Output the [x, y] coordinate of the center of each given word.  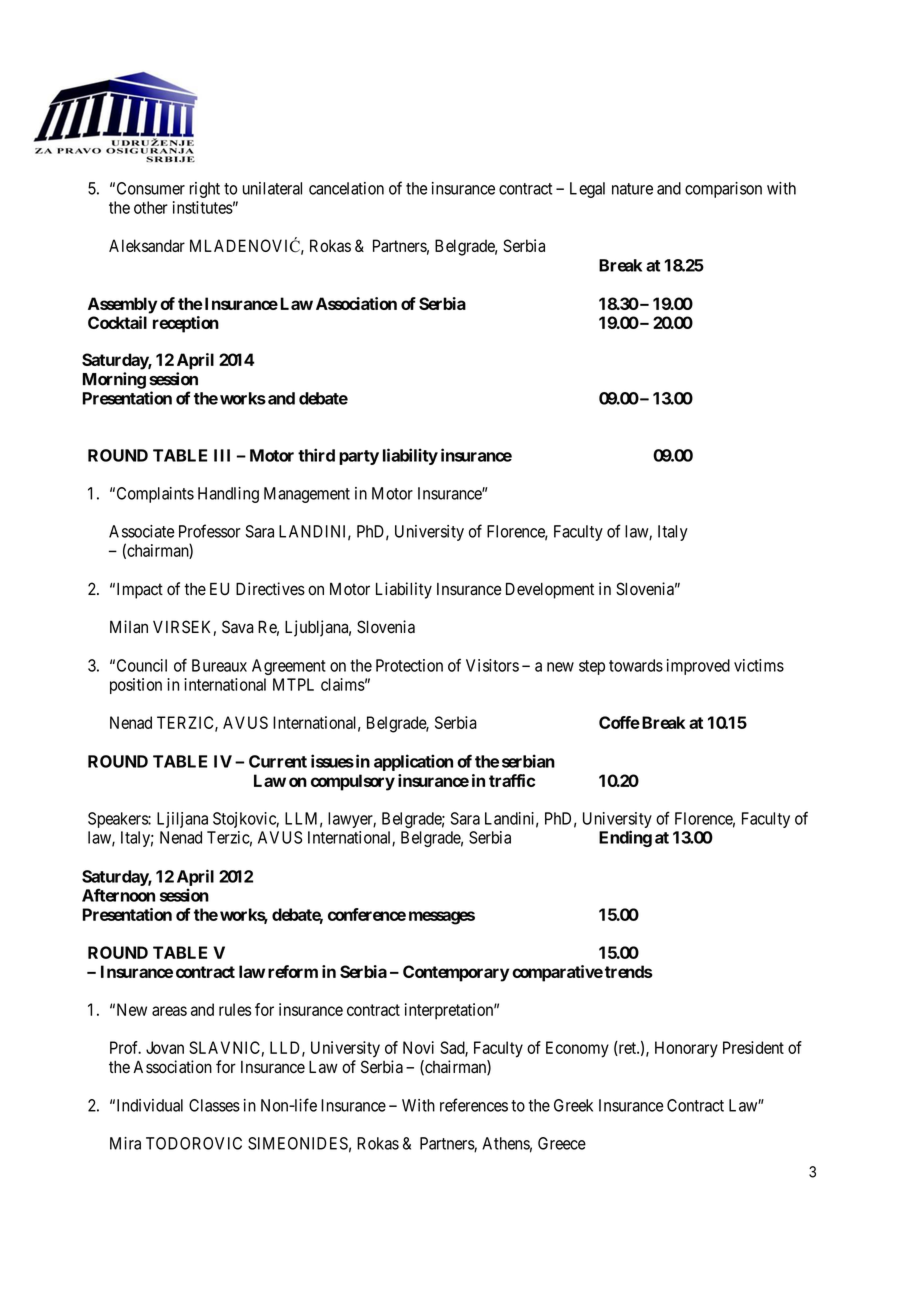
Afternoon [118, 895]
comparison [723, 190]
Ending [625, 838]
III [222, 455]
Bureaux [219, 665]
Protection [409, 665]
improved [698, 667]
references [474, 1105]
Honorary [686, 1049]
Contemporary [456, 973]
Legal [587, 190]
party [359, 457]
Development [550, 591]
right [205, 190]
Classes [214, 1105]
